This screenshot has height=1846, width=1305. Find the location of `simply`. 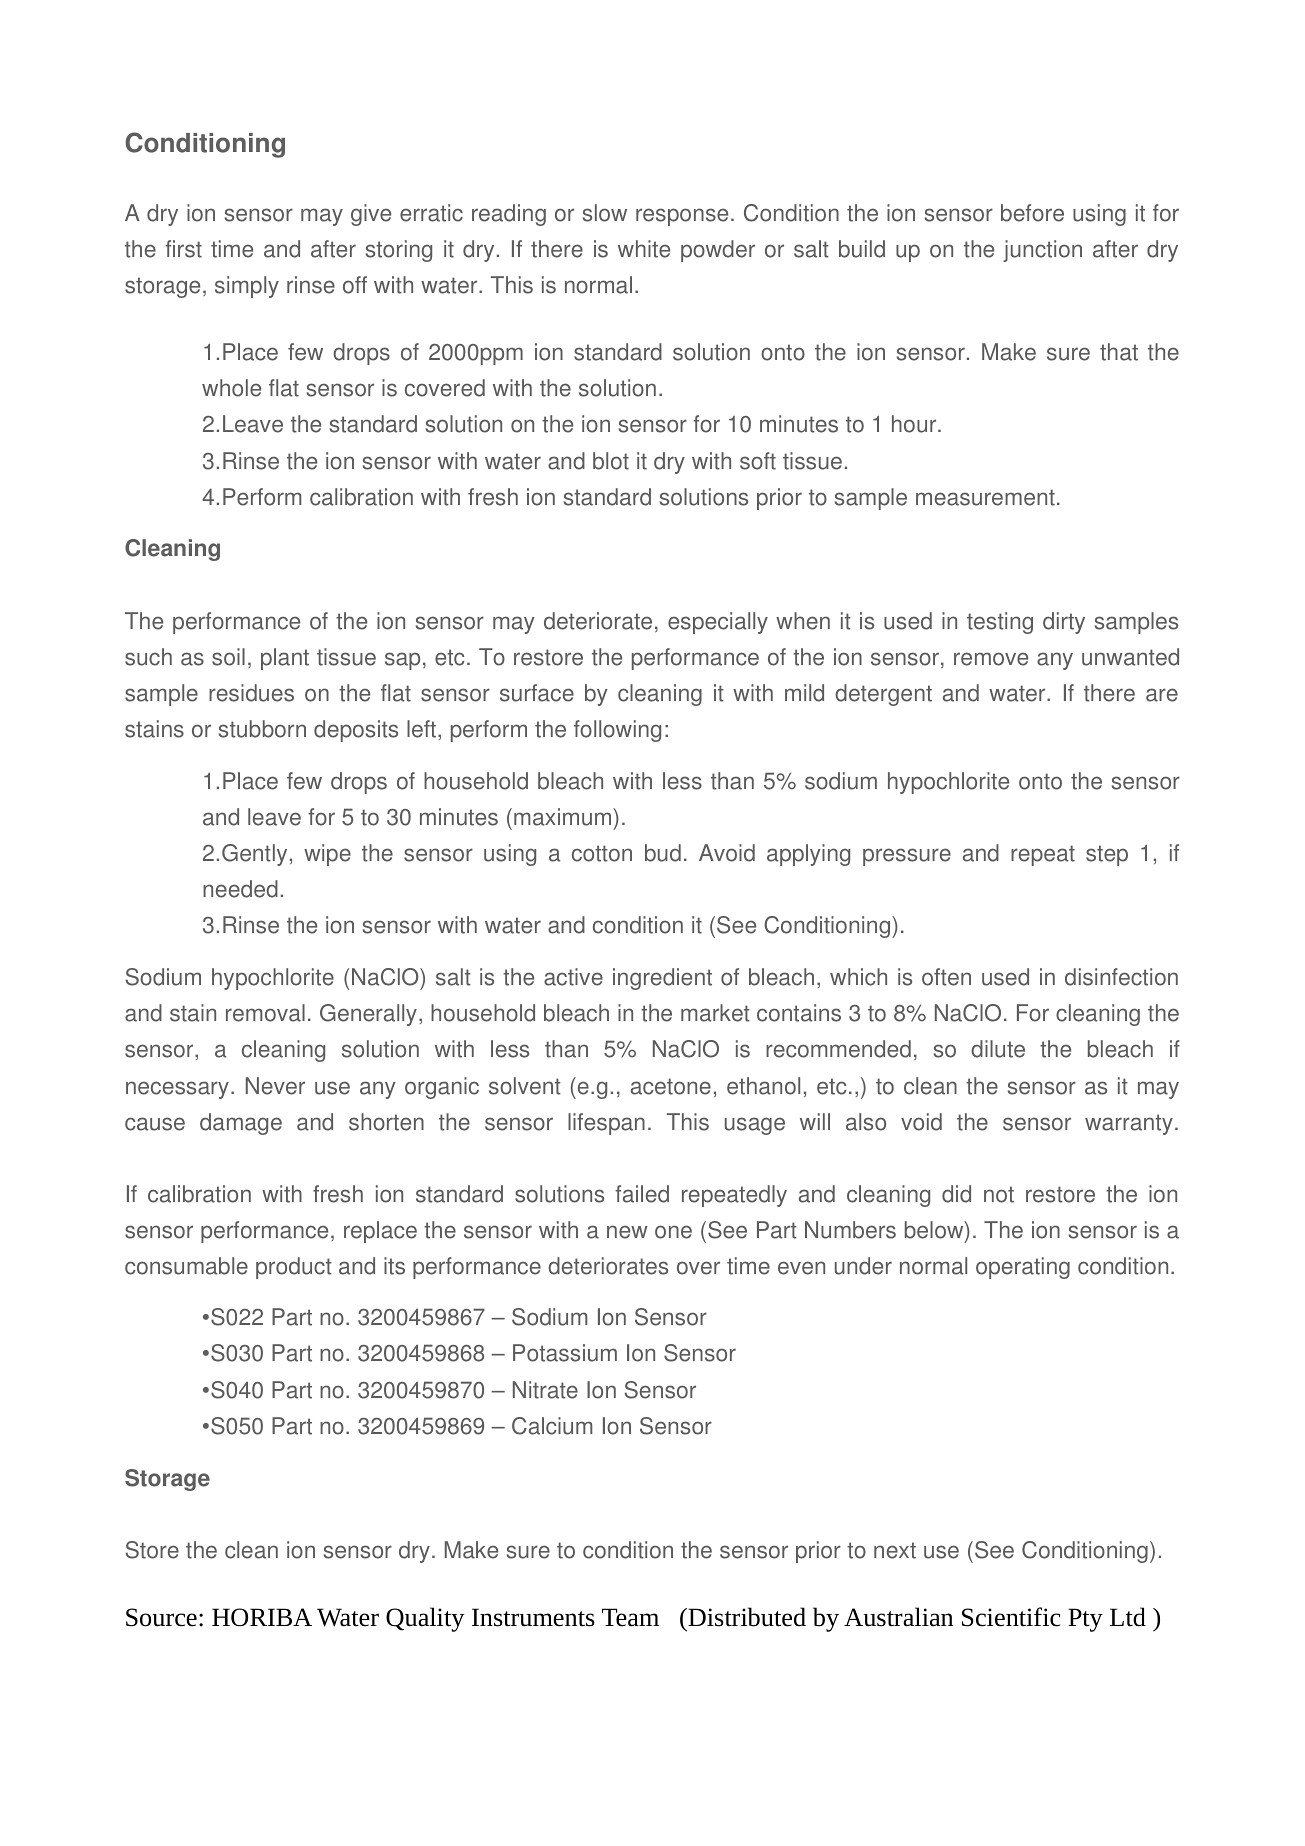

simply is located at coordinates (247, 287).
